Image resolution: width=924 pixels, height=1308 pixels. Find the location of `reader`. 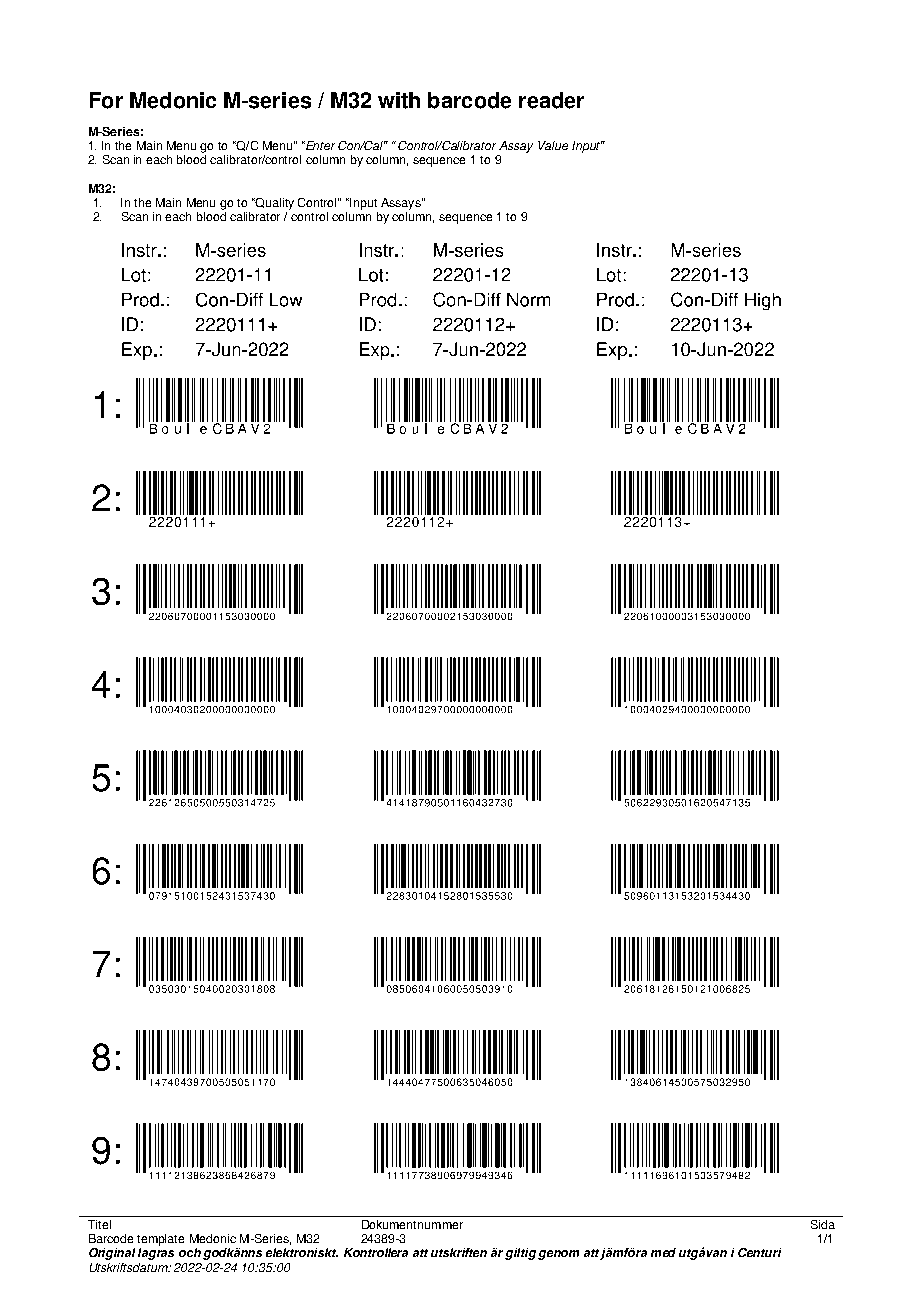

reader is located at coordinates (551, 100).
